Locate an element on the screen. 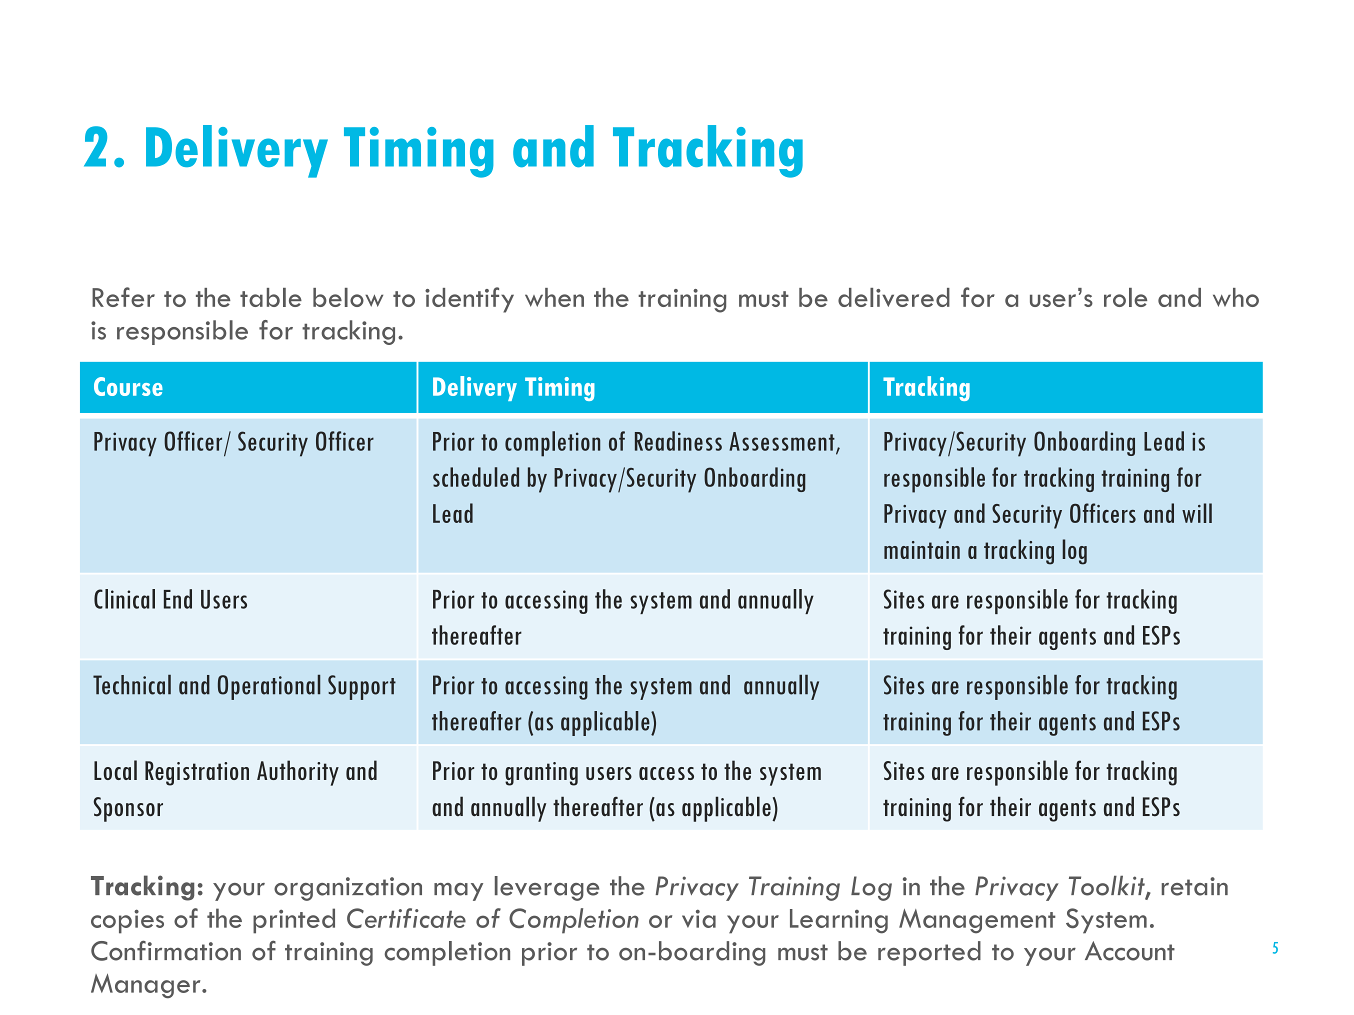 The image size is (1354, 1015). retain is located at coordinates (1195, 886).
